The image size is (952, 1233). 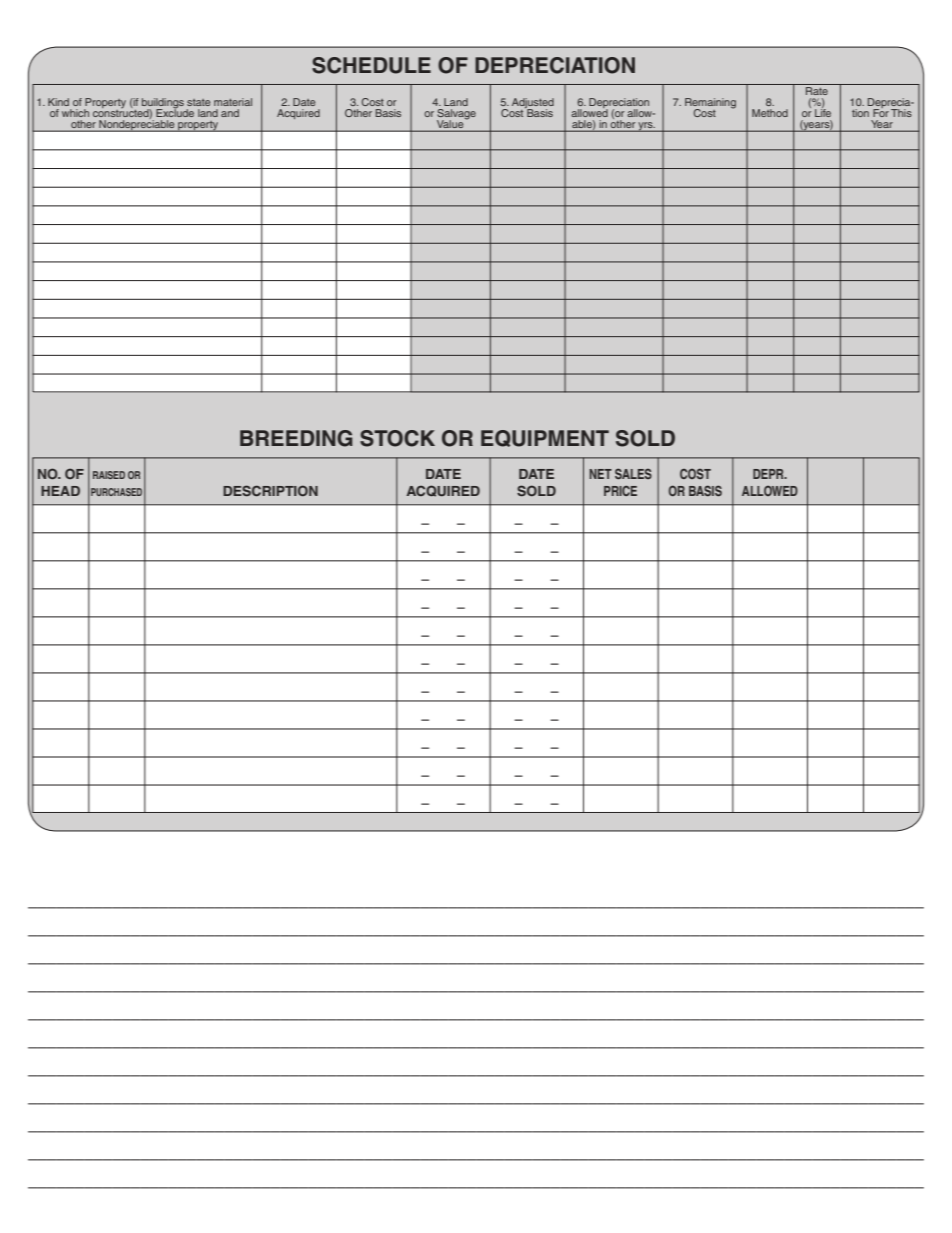 I want to click on Head, so click(x=60, y=491).
